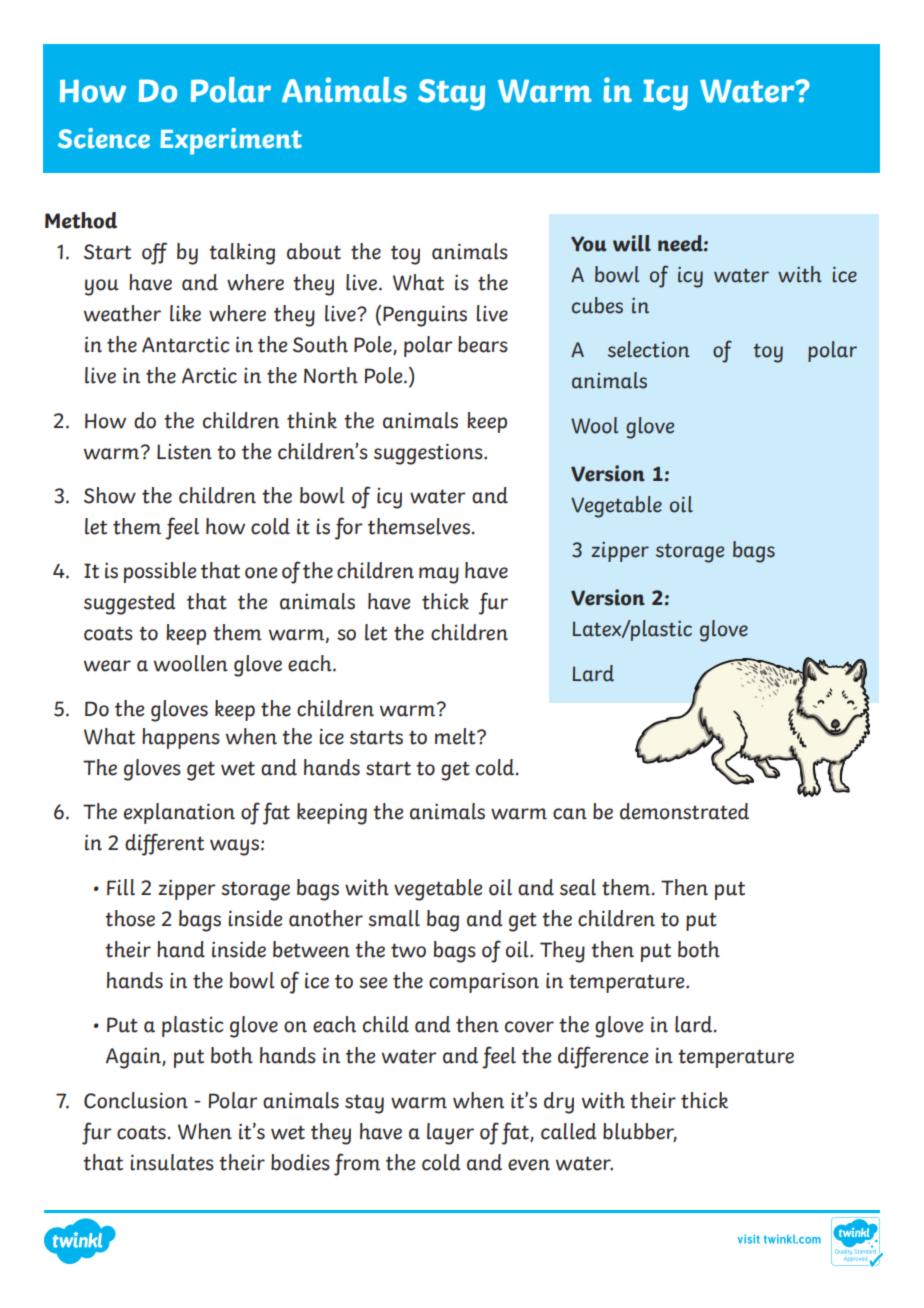 The image size is (924, 1308). Describe the element at coordinates (640, 1132) in the image. I see `blubber` at that location.
